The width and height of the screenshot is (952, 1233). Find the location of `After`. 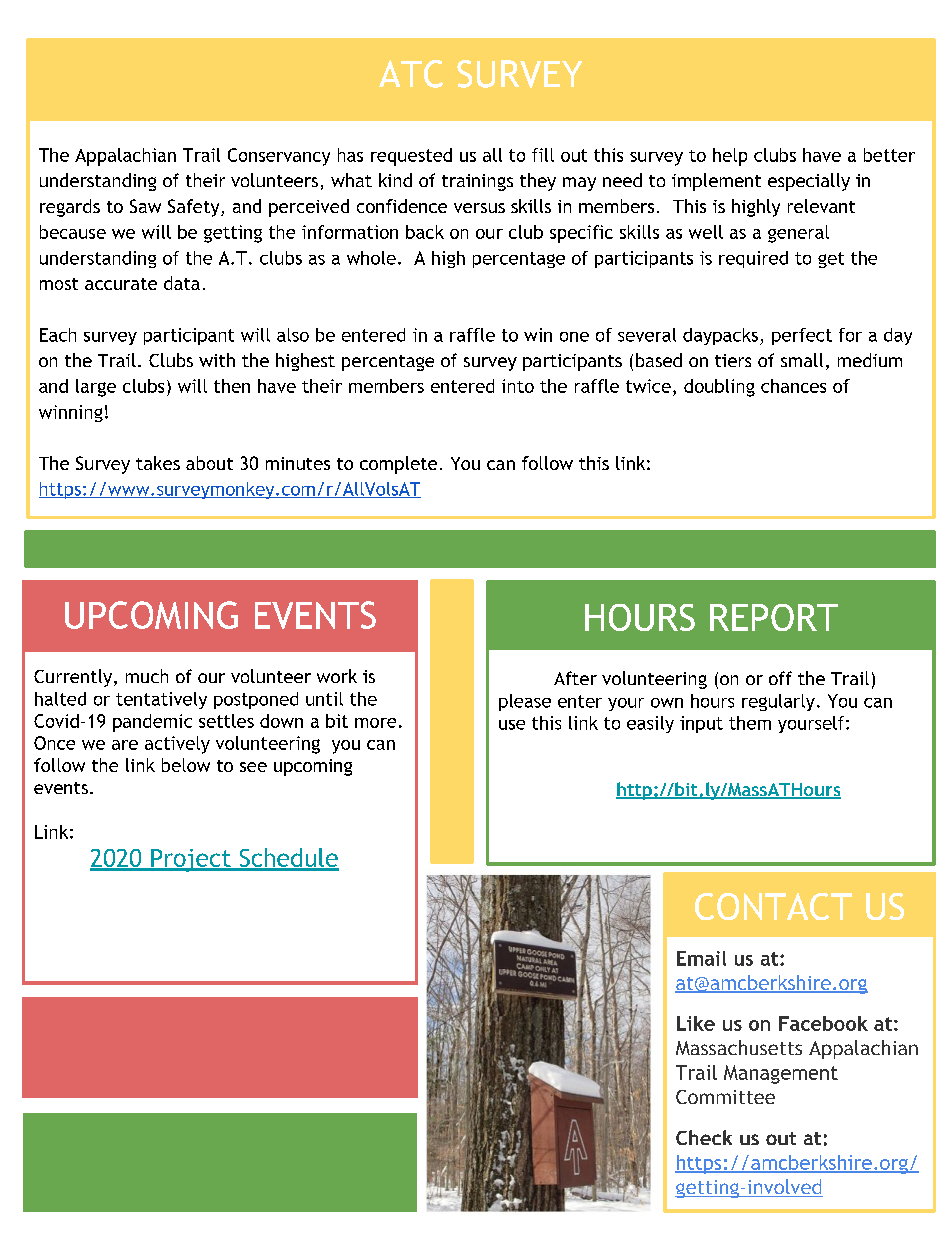

After is located at coordinates (575, 678).
